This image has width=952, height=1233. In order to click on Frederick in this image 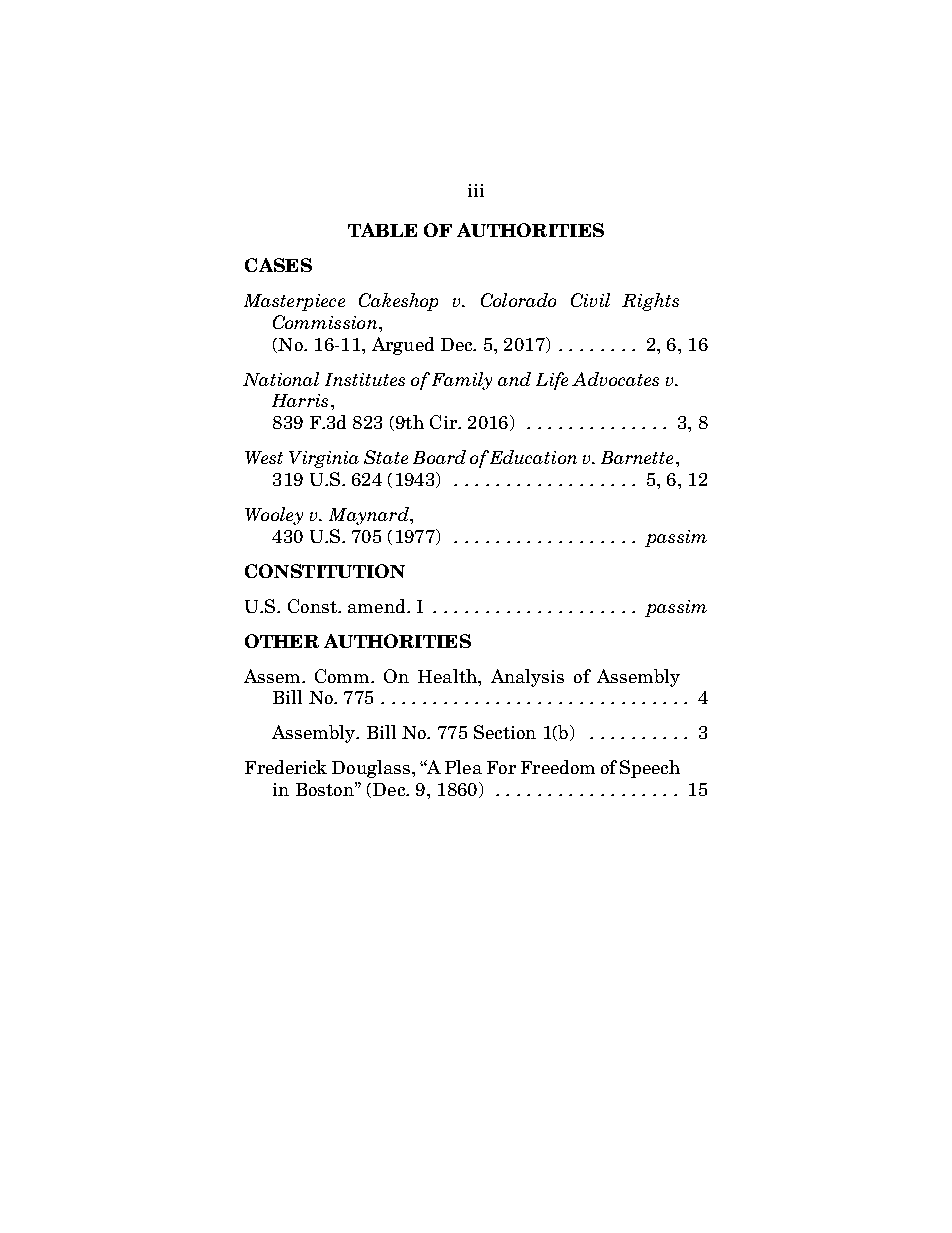, I will do `click(286, 767)`.
